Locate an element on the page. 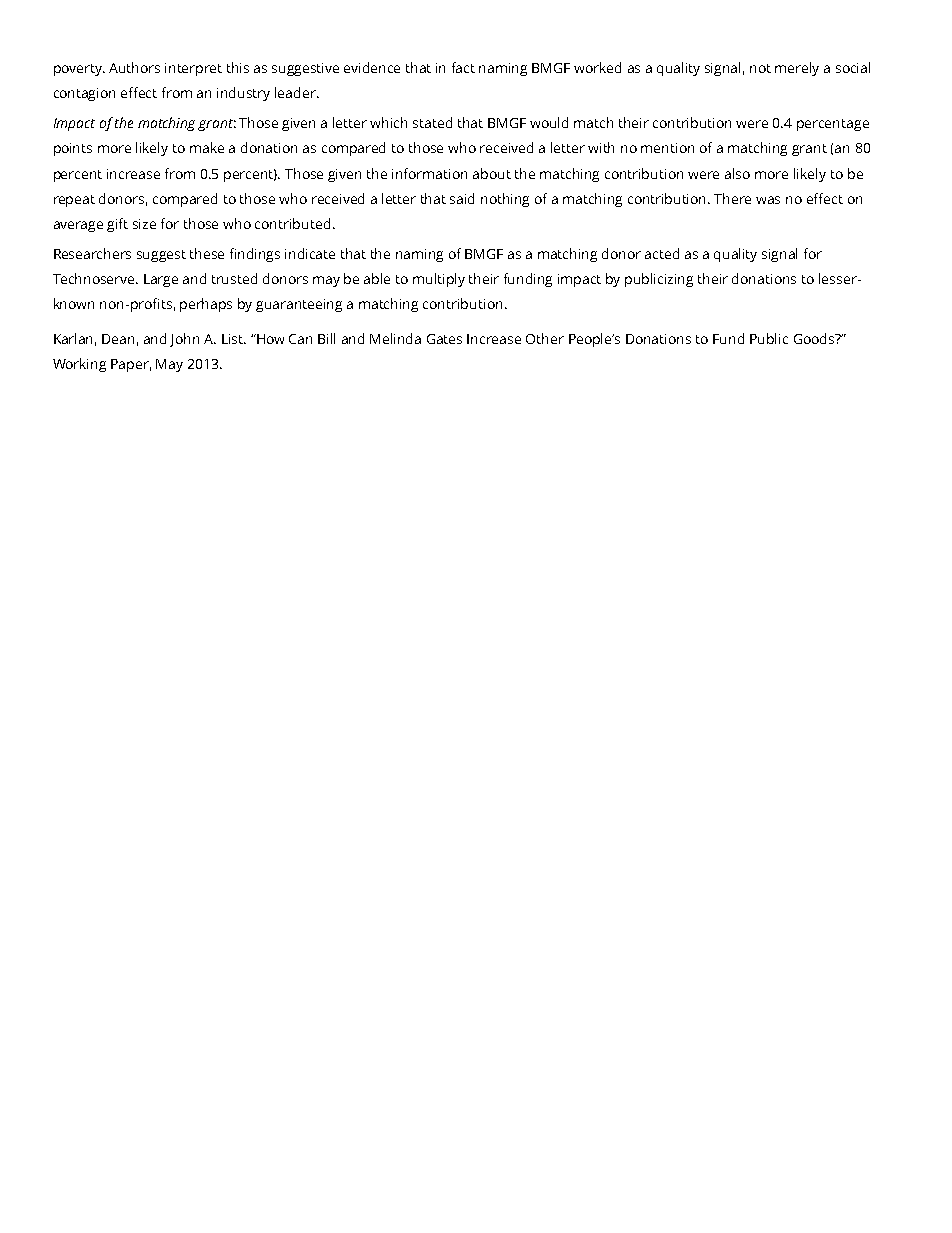 This document has height=1233, width=952. also is located at coordinates (737, 173).
